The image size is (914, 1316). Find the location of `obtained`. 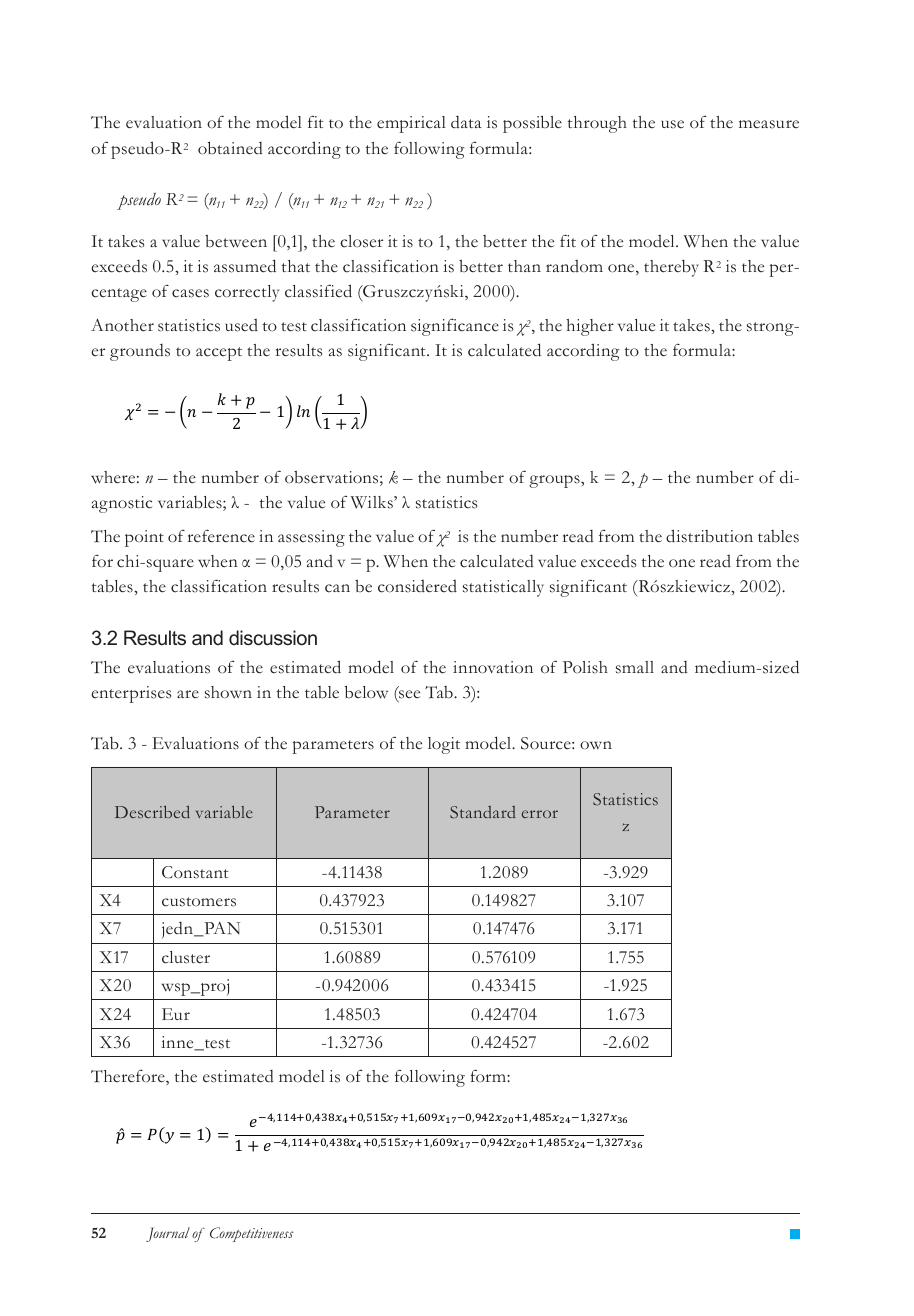

obtained is located at coordinates (230, 148).
